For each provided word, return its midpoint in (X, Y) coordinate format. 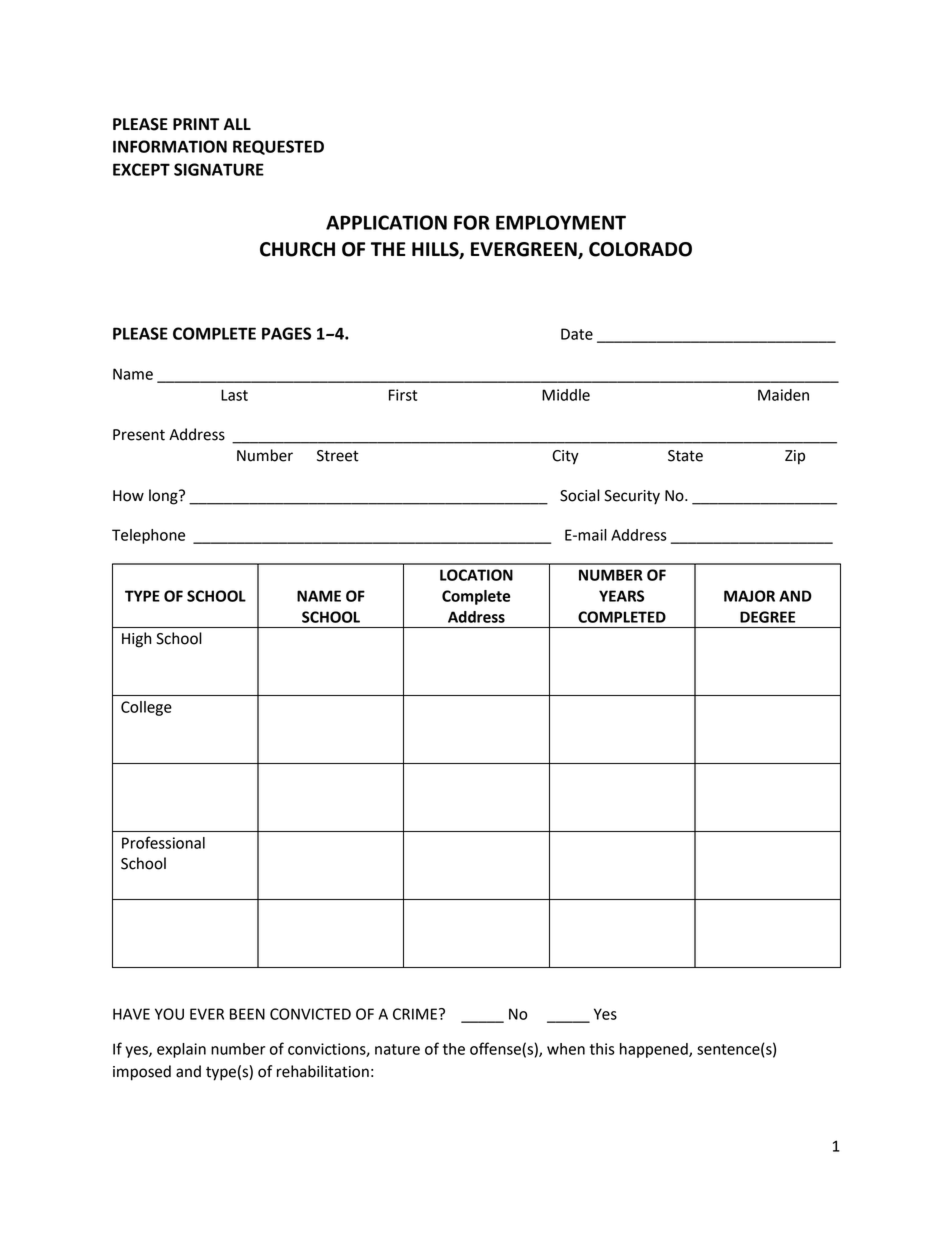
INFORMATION (170, 146)
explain (181, 1050)
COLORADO (640, 249)
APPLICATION (386, 222)
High (136, 640)
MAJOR (749, 596)
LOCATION (476, 575)
